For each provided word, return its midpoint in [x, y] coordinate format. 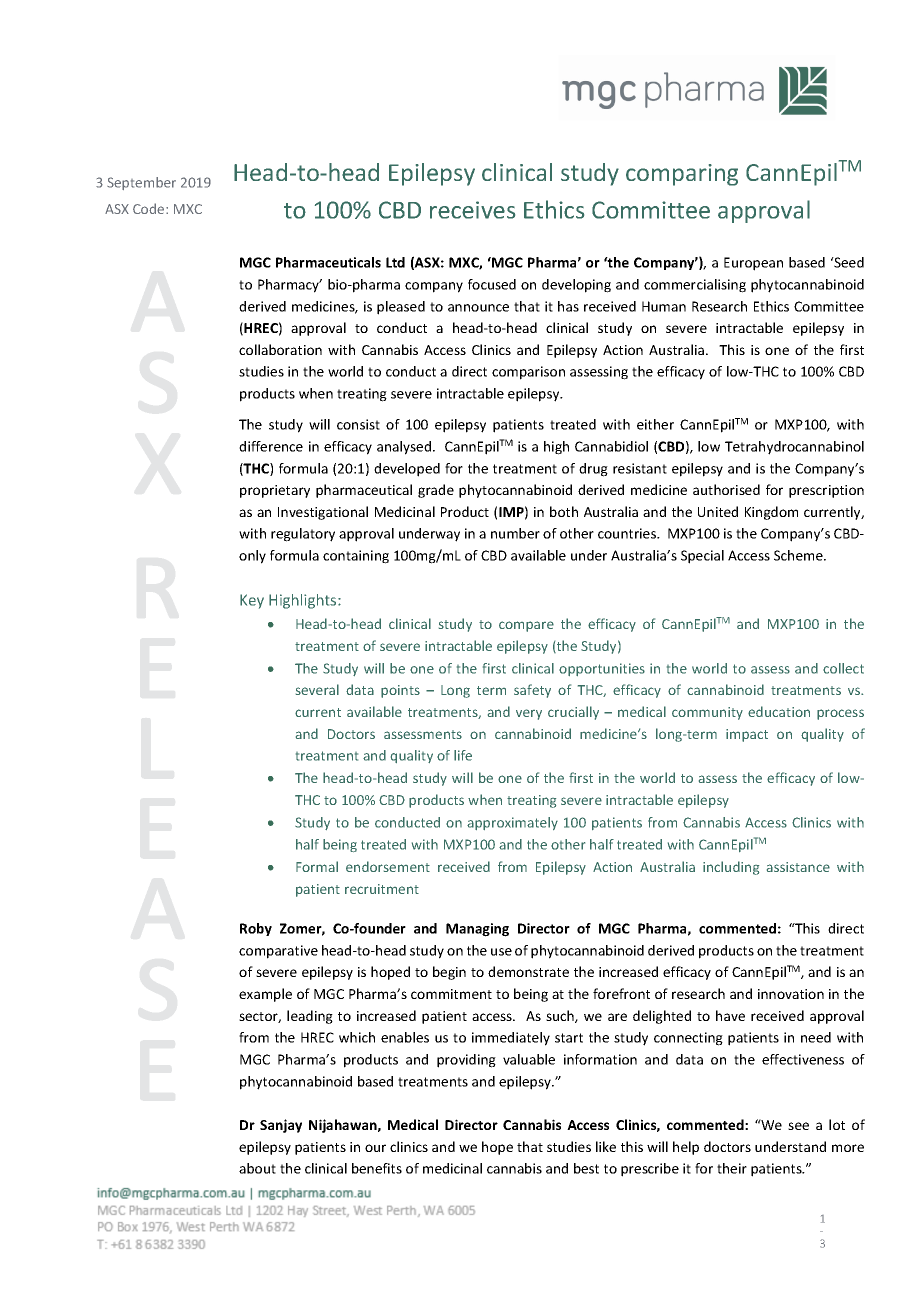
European [753, 264]
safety [532, 691]
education [779, 711]
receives [472, 210]
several [317, 689]
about [257, 1168]
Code [150, 208]
